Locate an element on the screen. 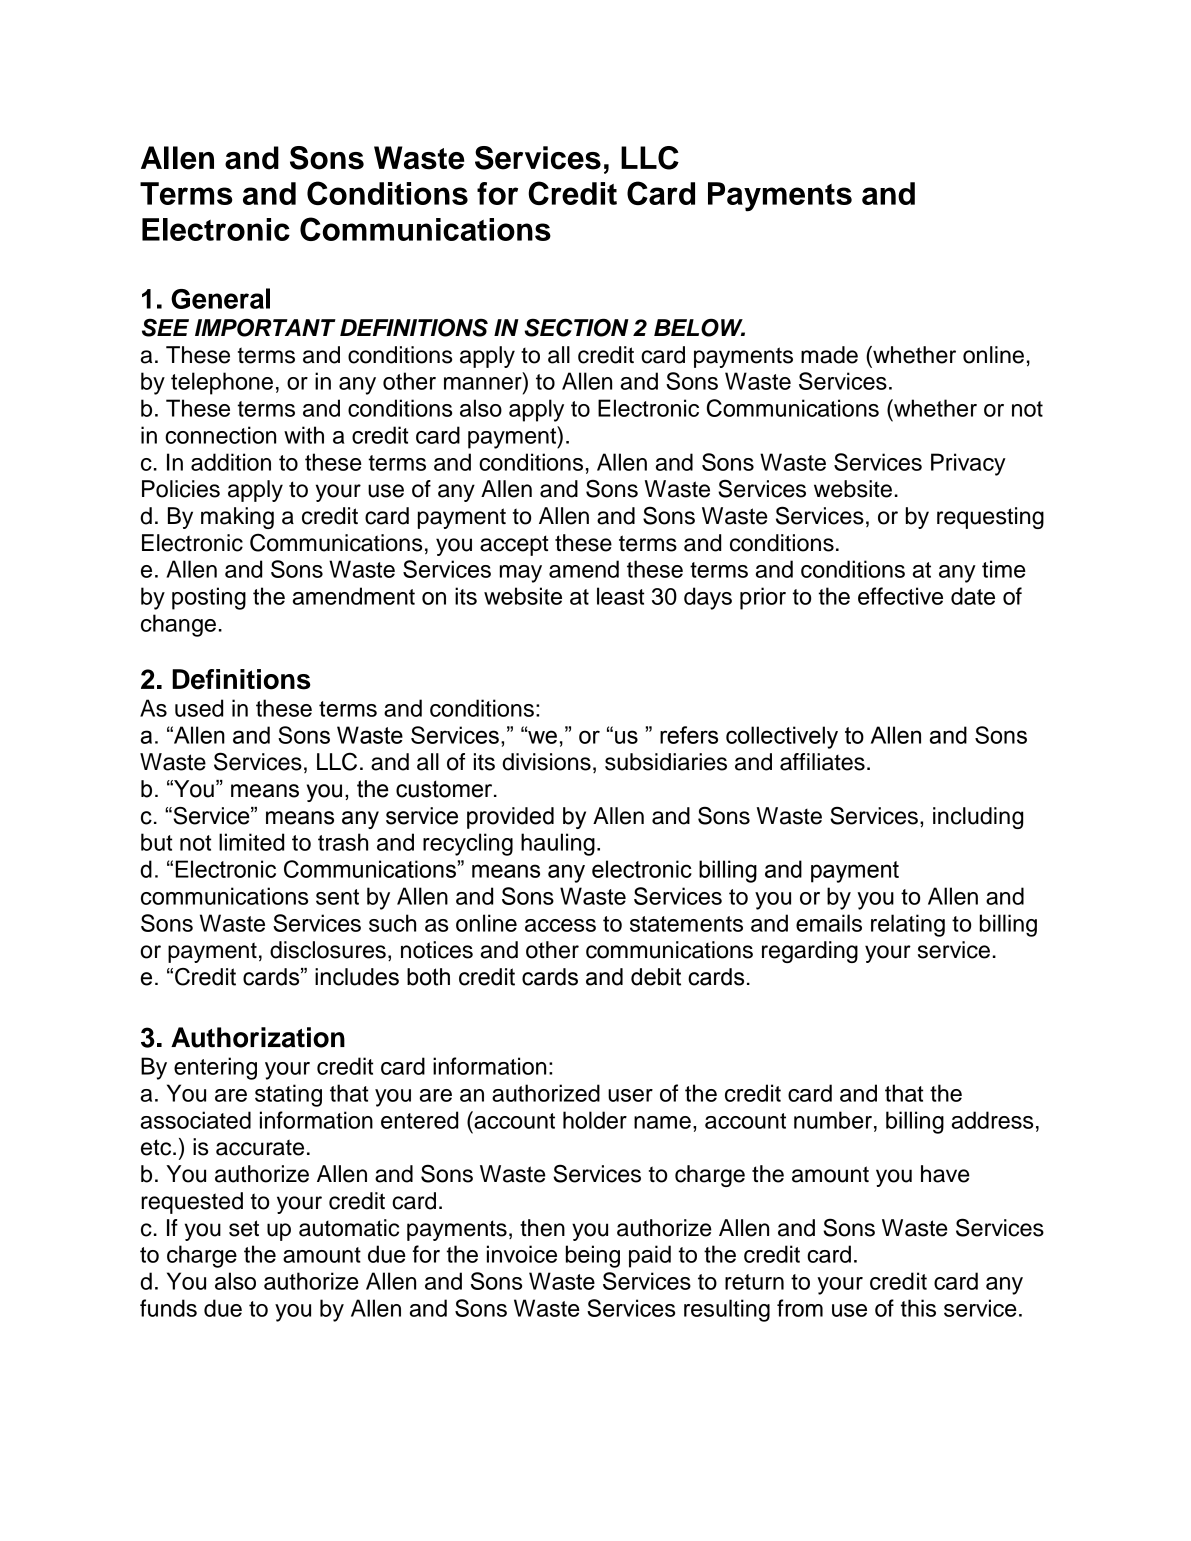  being is located at coordinates (593, 1256).
